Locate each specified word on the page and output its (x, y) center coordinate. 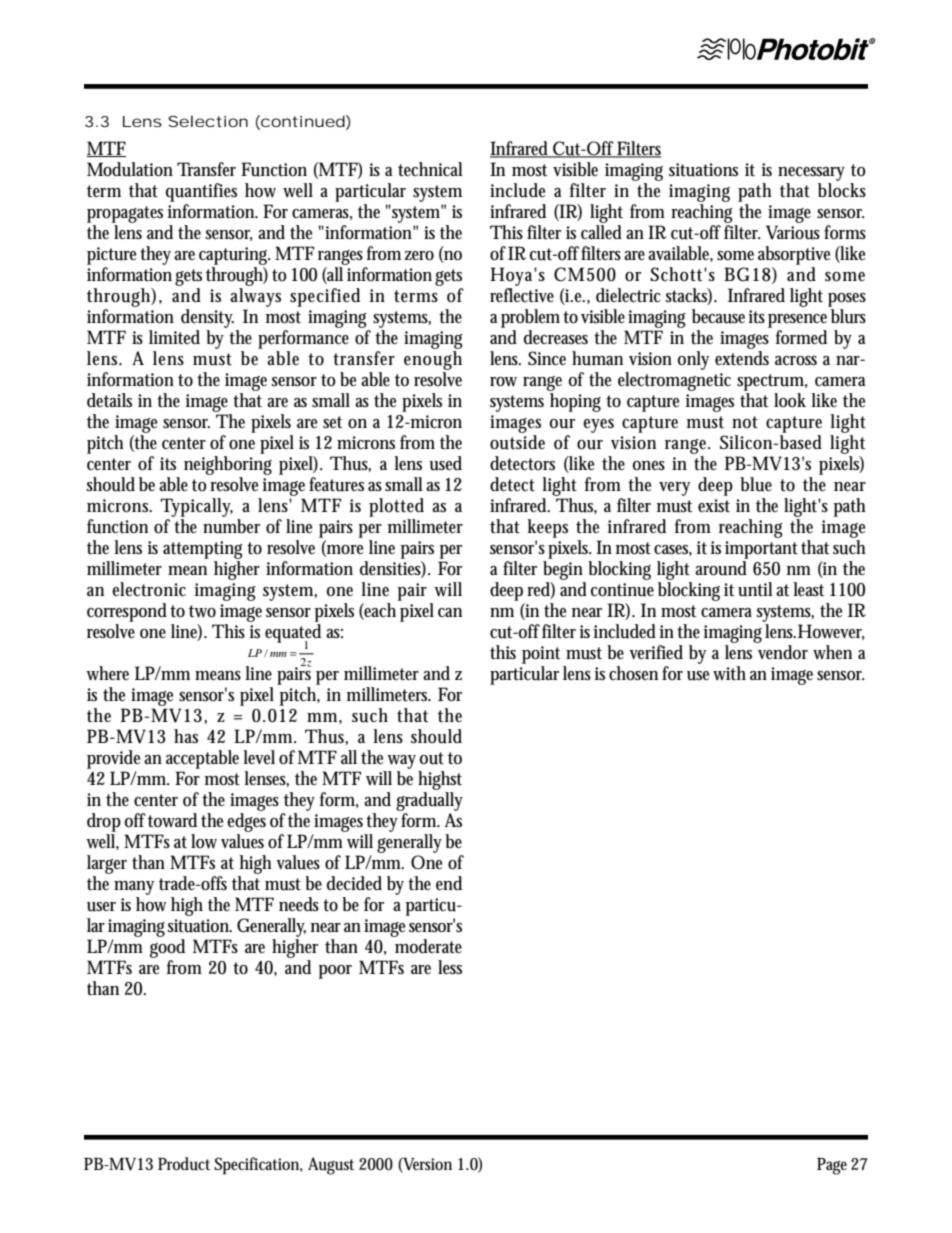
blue (756, 484)
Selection (208, 121)
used (445, 463)
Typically (196, 507)
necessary (811, 174)
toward (172, 820)
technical (430, 169)
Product (184, 1164)
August (331, 1166)
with (729, 673)
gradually (429, 801)
